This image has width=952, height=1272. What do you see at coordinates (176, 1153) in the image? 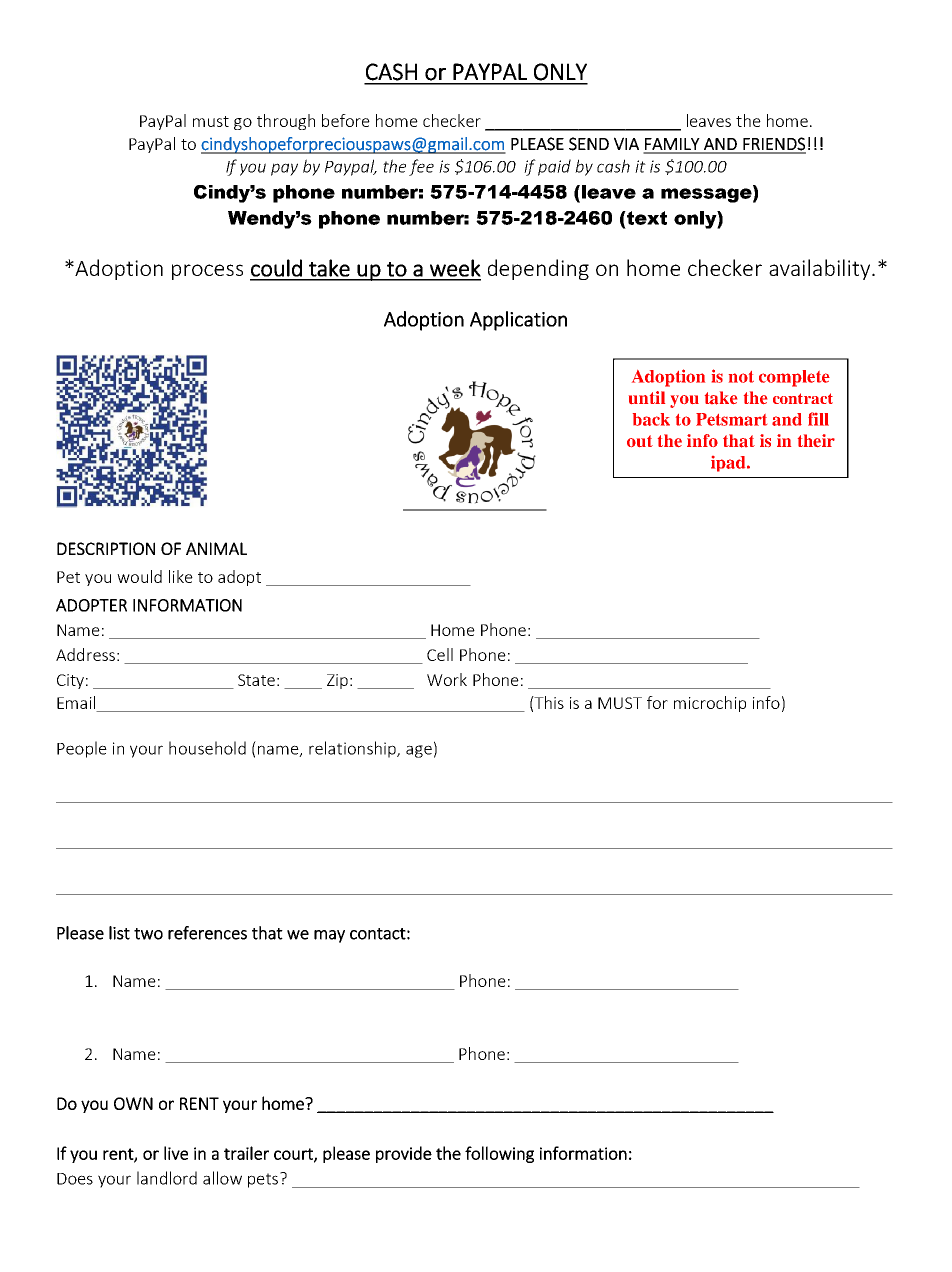
I see `live` at bounding box center [176, 1153].
